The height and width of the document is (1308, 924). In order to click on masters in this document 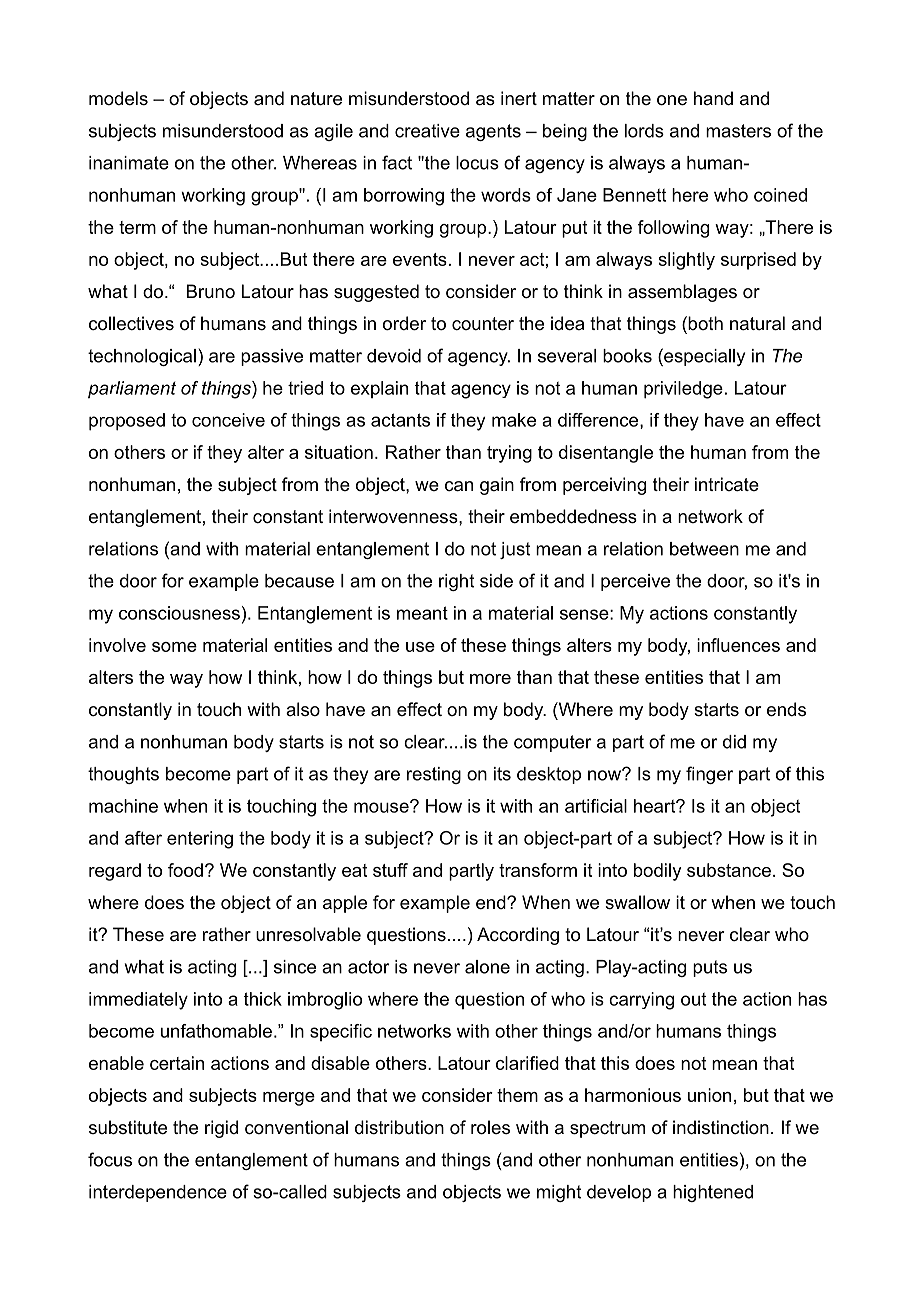, I will do `click(738, 131)`.
